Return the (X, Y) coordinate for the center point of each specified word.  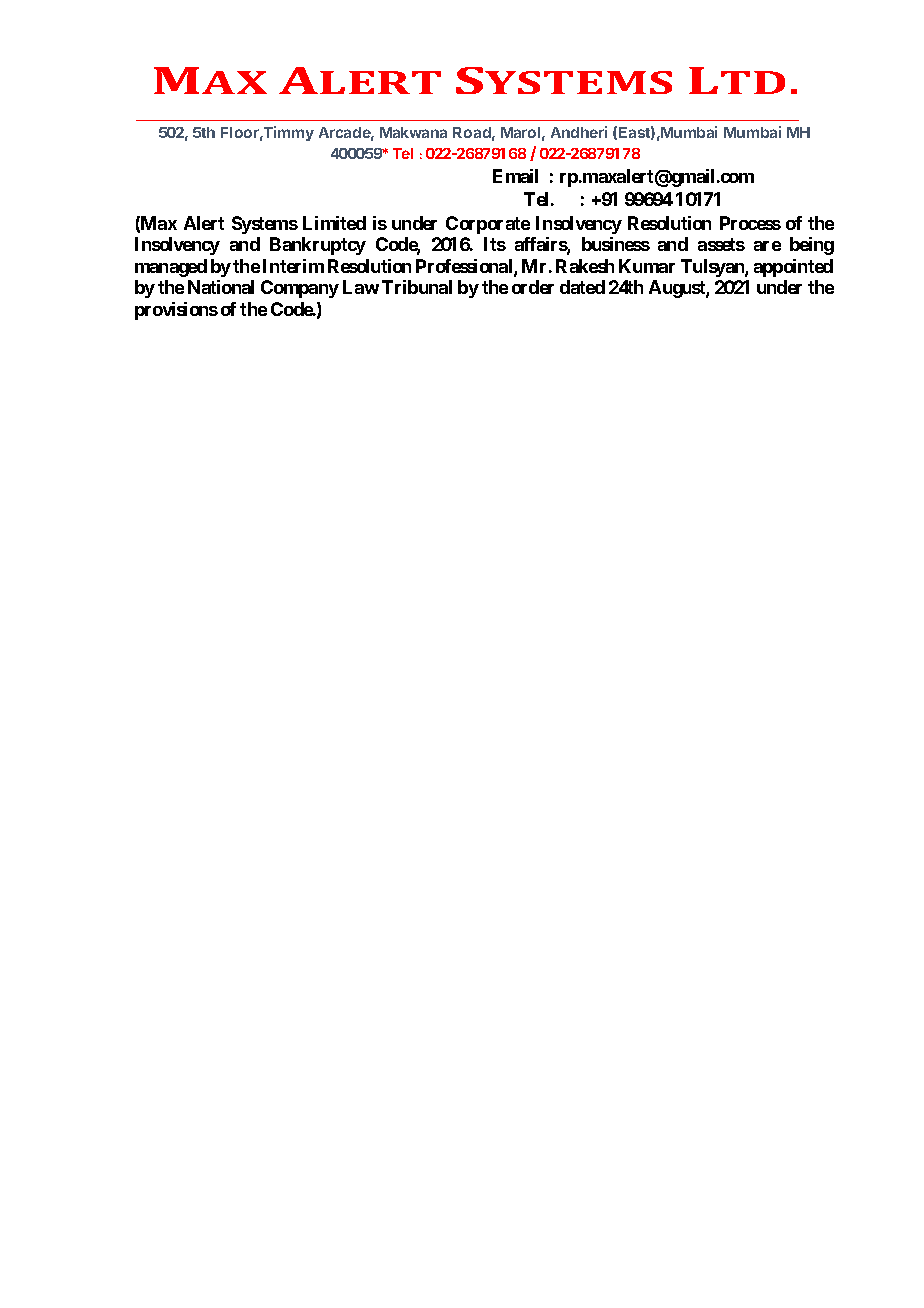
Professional (465, 267)
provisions (176, 311)
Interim (293, 266)
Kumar (647, 266)
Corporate (488, 225)
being (812, 246)
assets (721, 244)
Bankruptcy (318, 246)
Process (750, 223)
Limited (334, 223)
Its (495, 244)
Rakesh (585, 266)
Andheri (579, 132)
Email (515, 176)
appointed (793, 268)
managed (171, 268)
